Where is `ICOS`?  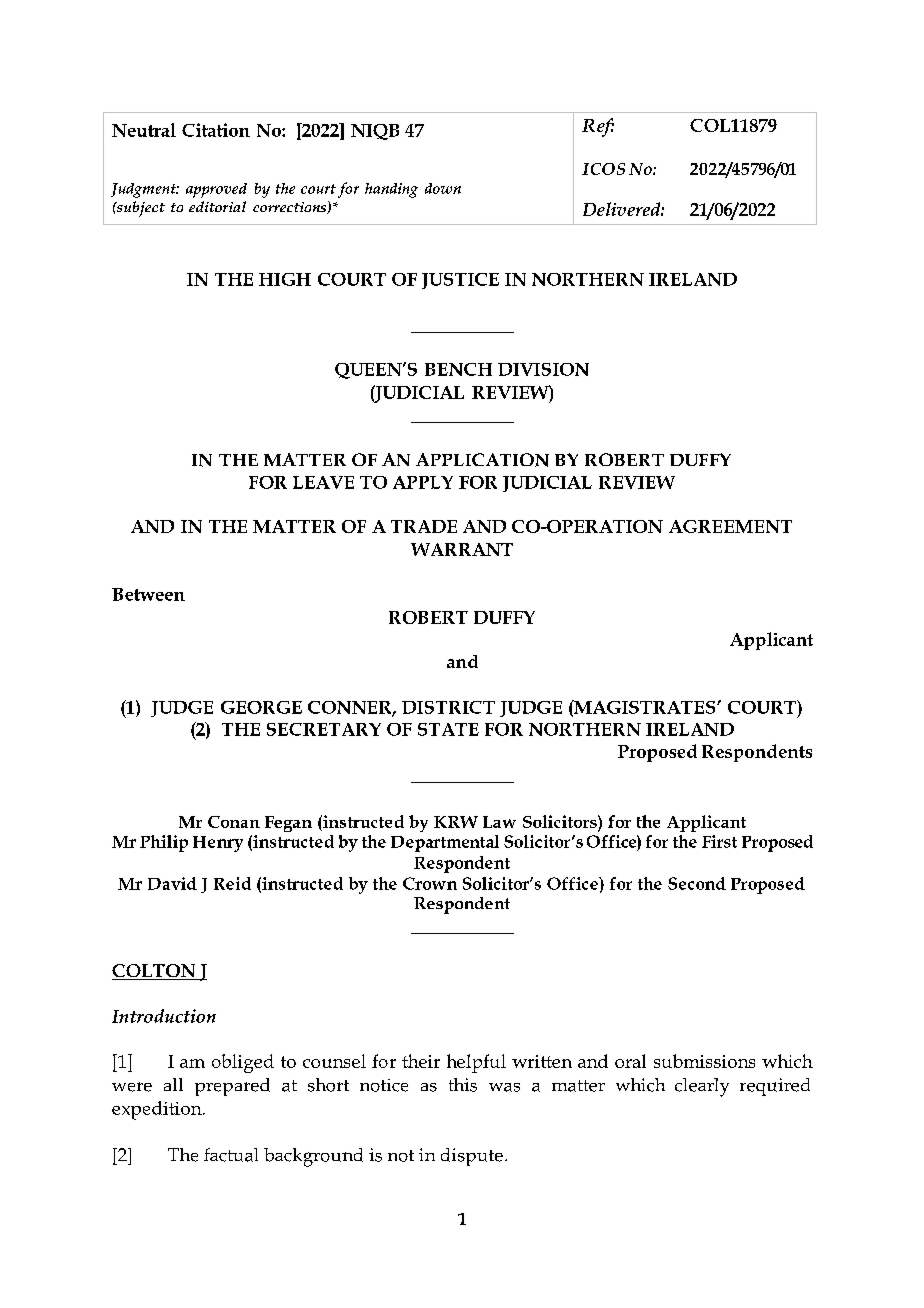 ICOS is located at coordinates (603, 169).
